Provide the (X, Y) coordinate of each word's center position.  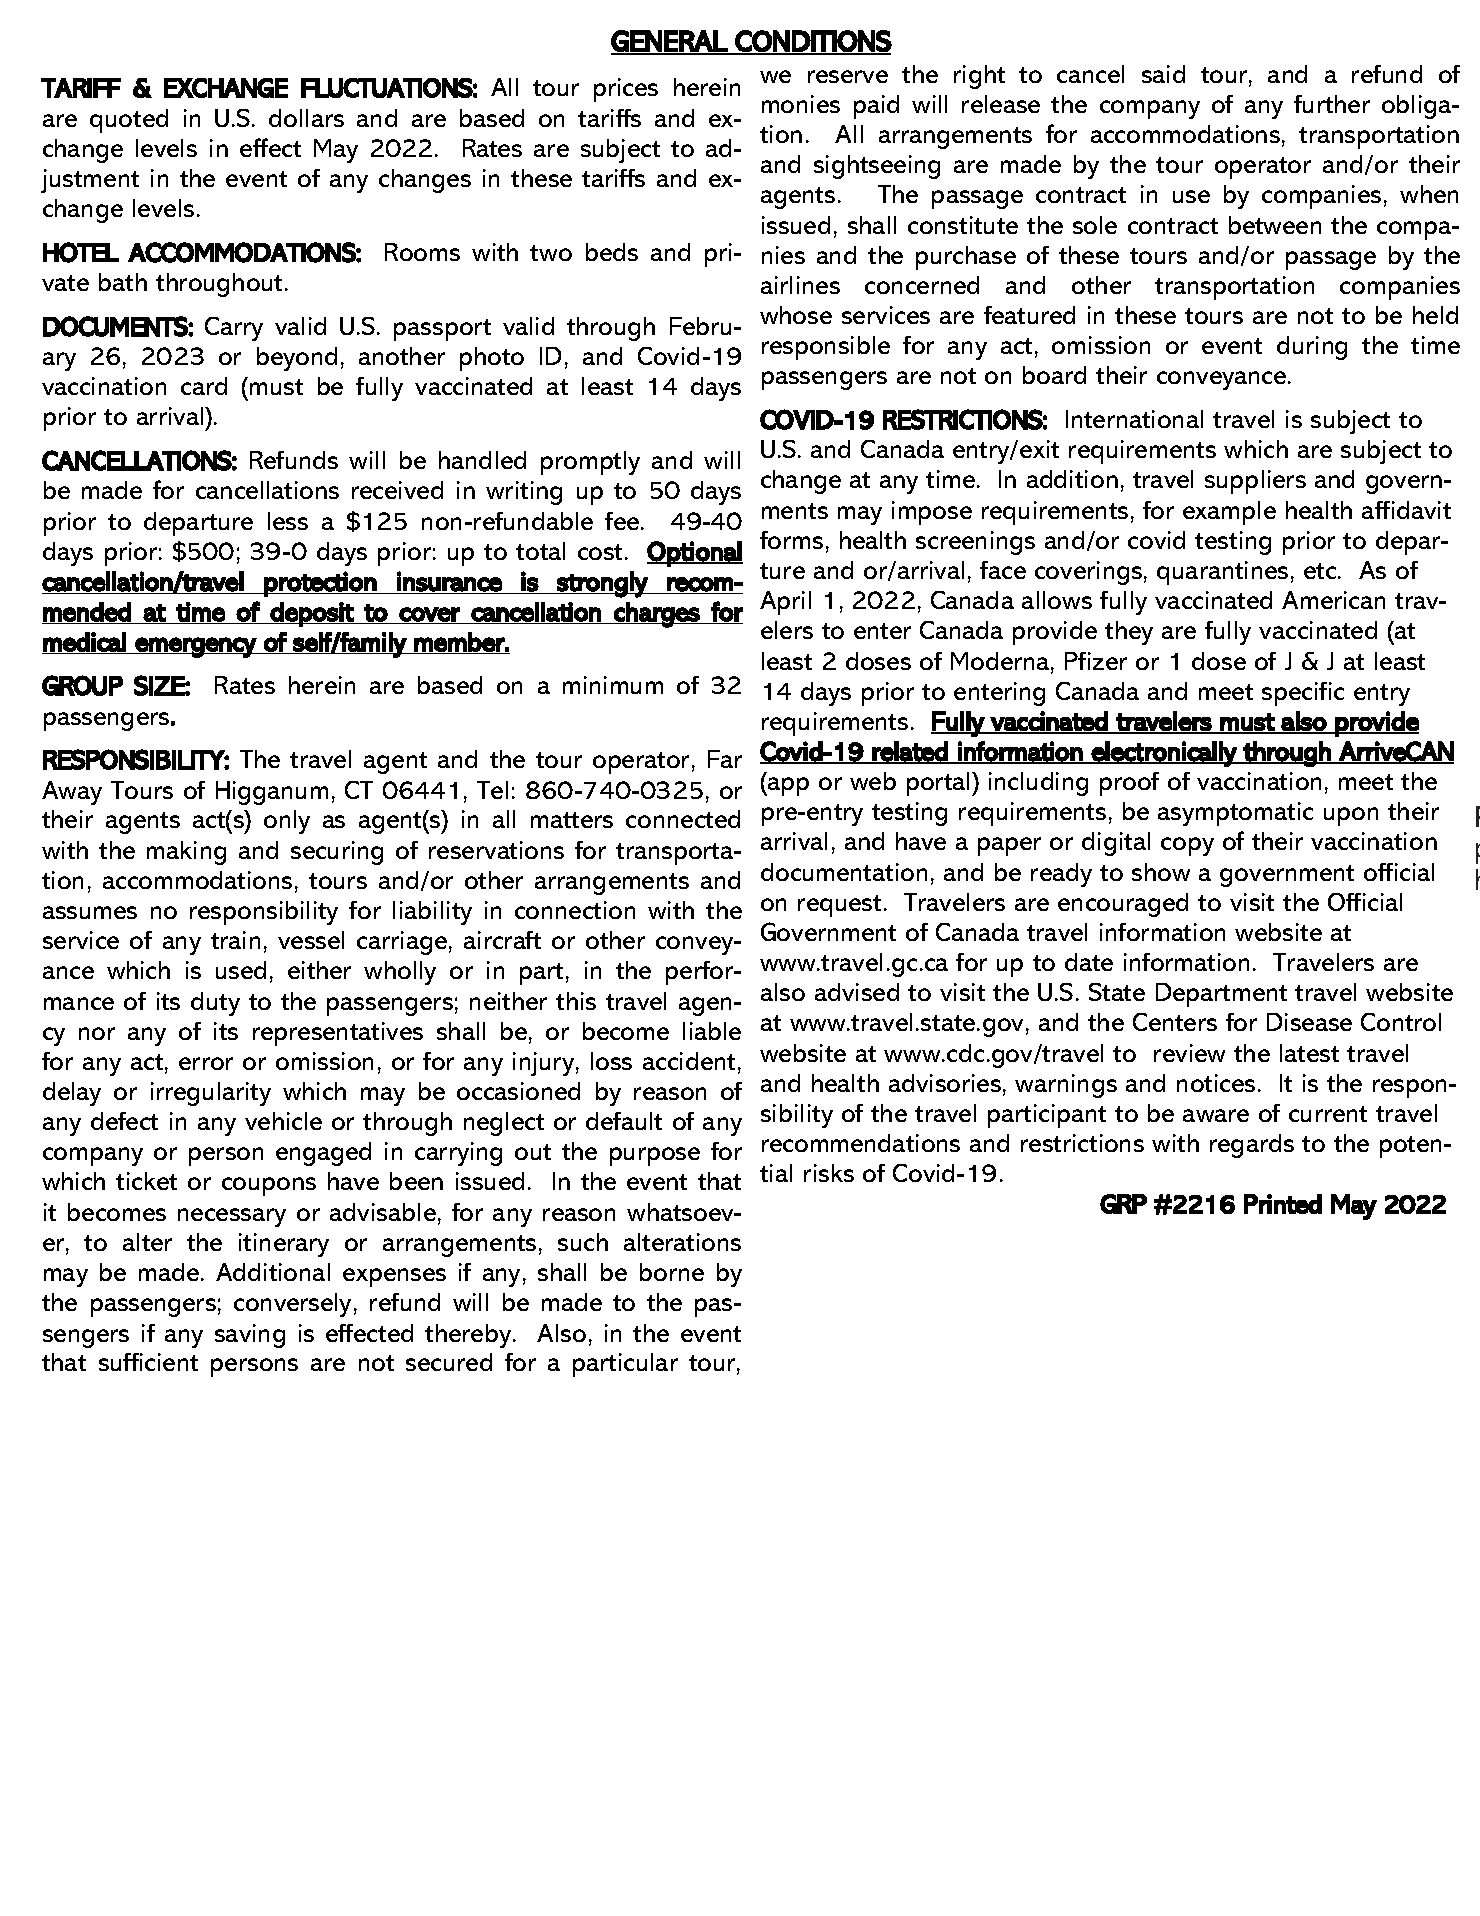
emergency (195, 647)
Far (725, 759)
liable (712, 1031)
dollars (306, 118)
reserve (848, 76)
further (1332, 104)
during (1312, 348)
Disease (1309, 1022)
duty (215, 1004)
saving (250, 1336)
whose (796, 315)
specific (1303, 694)
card (204, 386)
